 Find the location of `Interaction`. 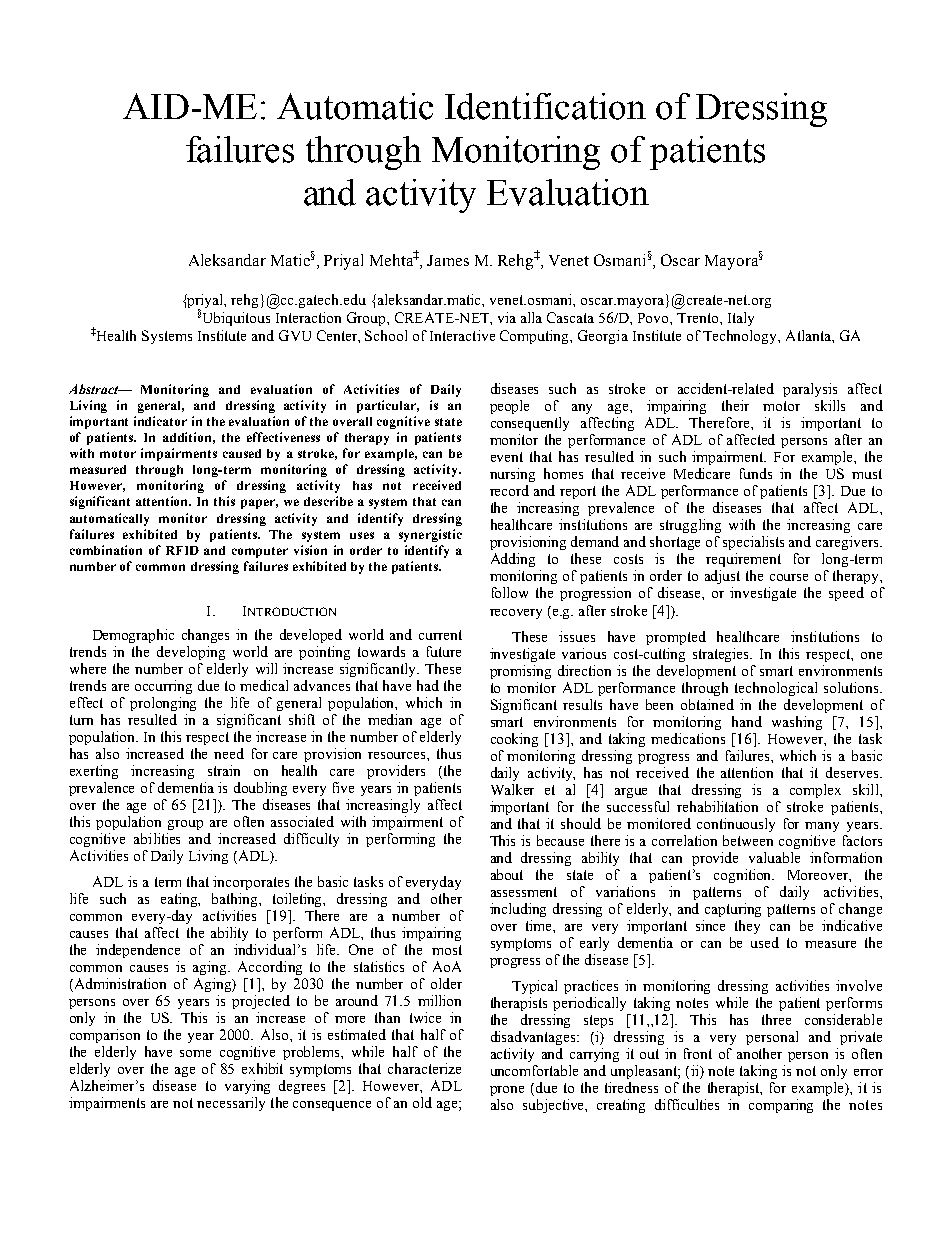

Interaction is located at coordinates (308, 317).
